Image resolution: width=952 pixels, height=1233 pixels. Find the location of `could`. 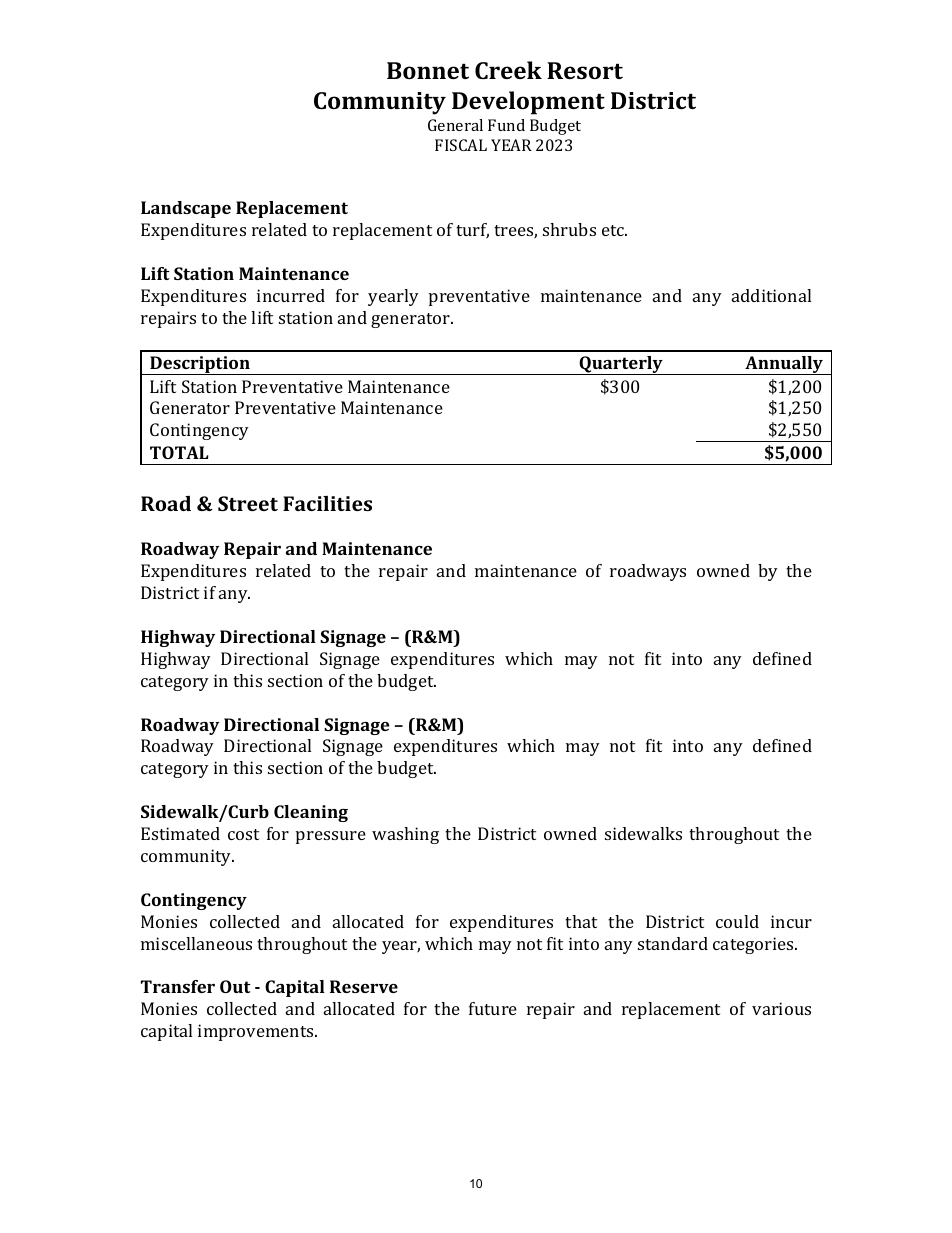

could is located at coordinates (737, 921).
